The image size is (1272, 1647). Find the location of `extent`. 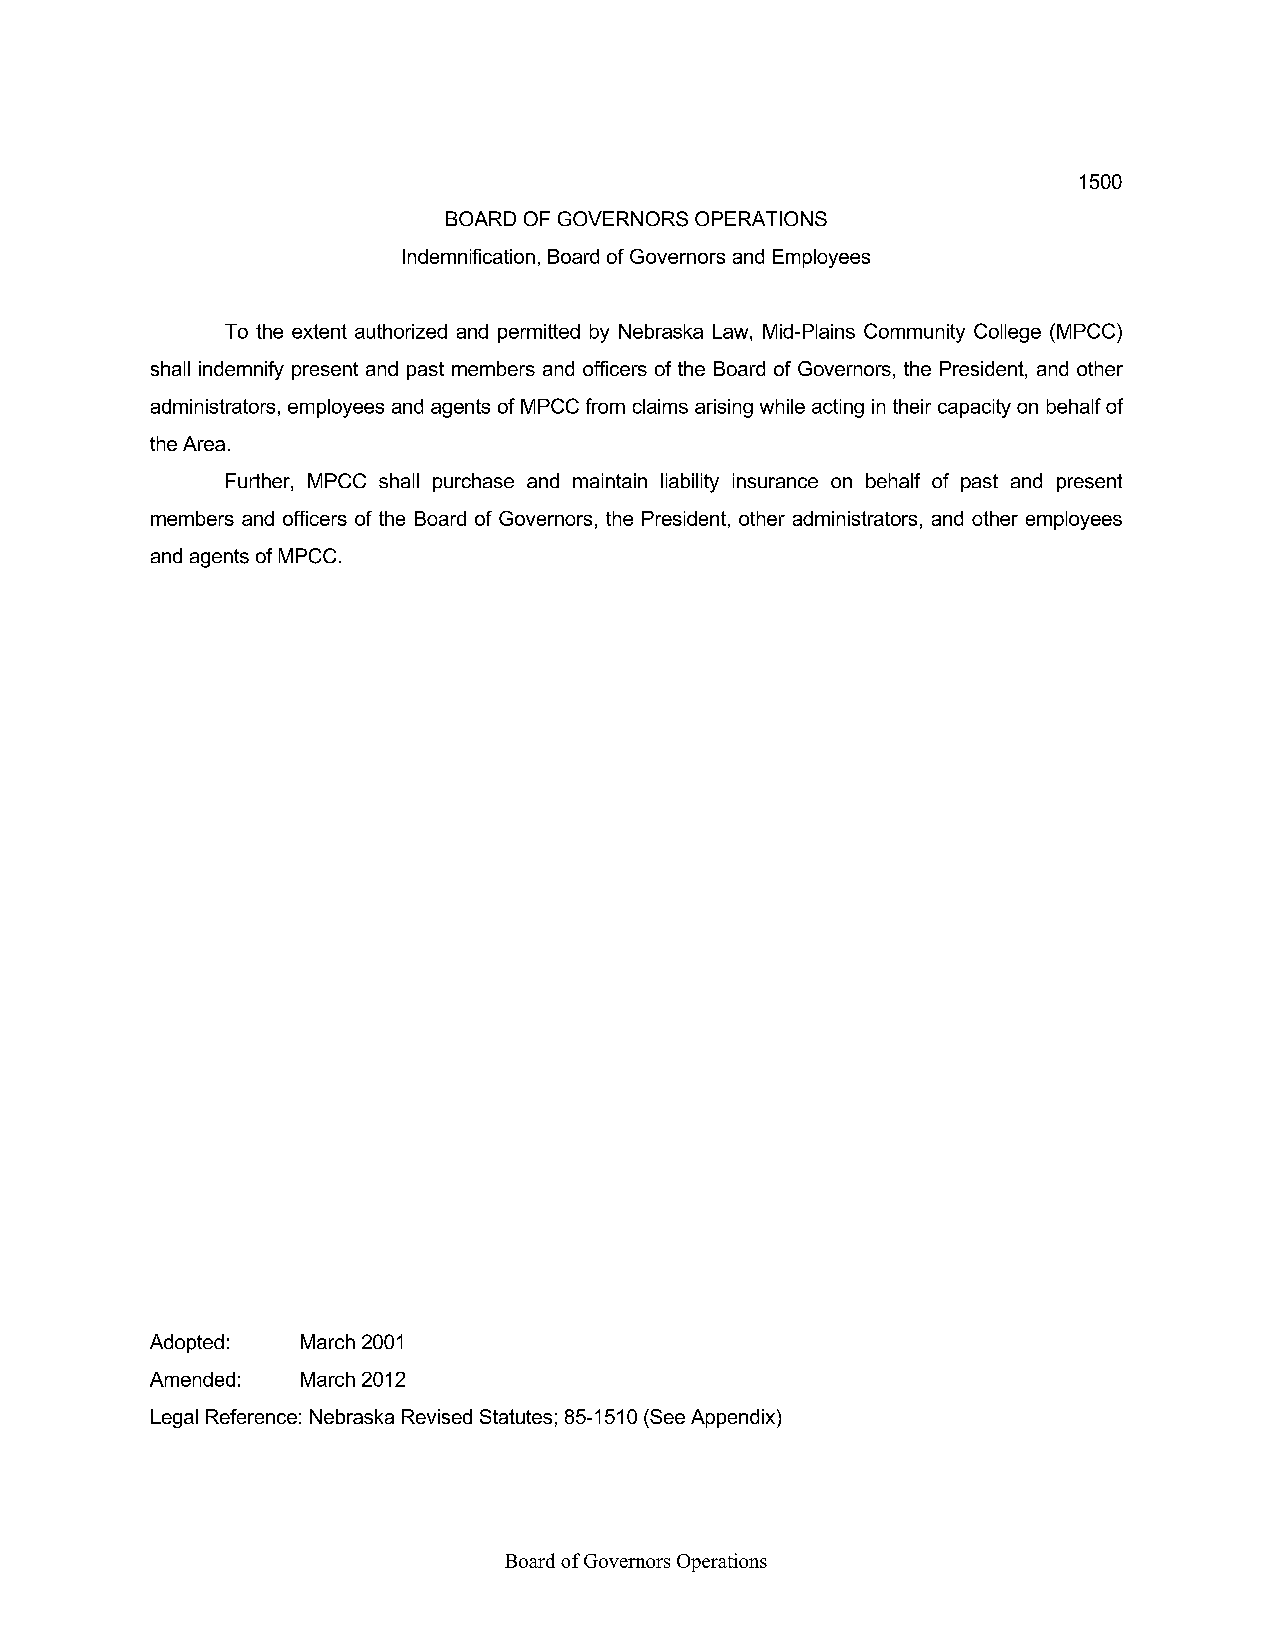

extent is located at coordinates (319, 331).
